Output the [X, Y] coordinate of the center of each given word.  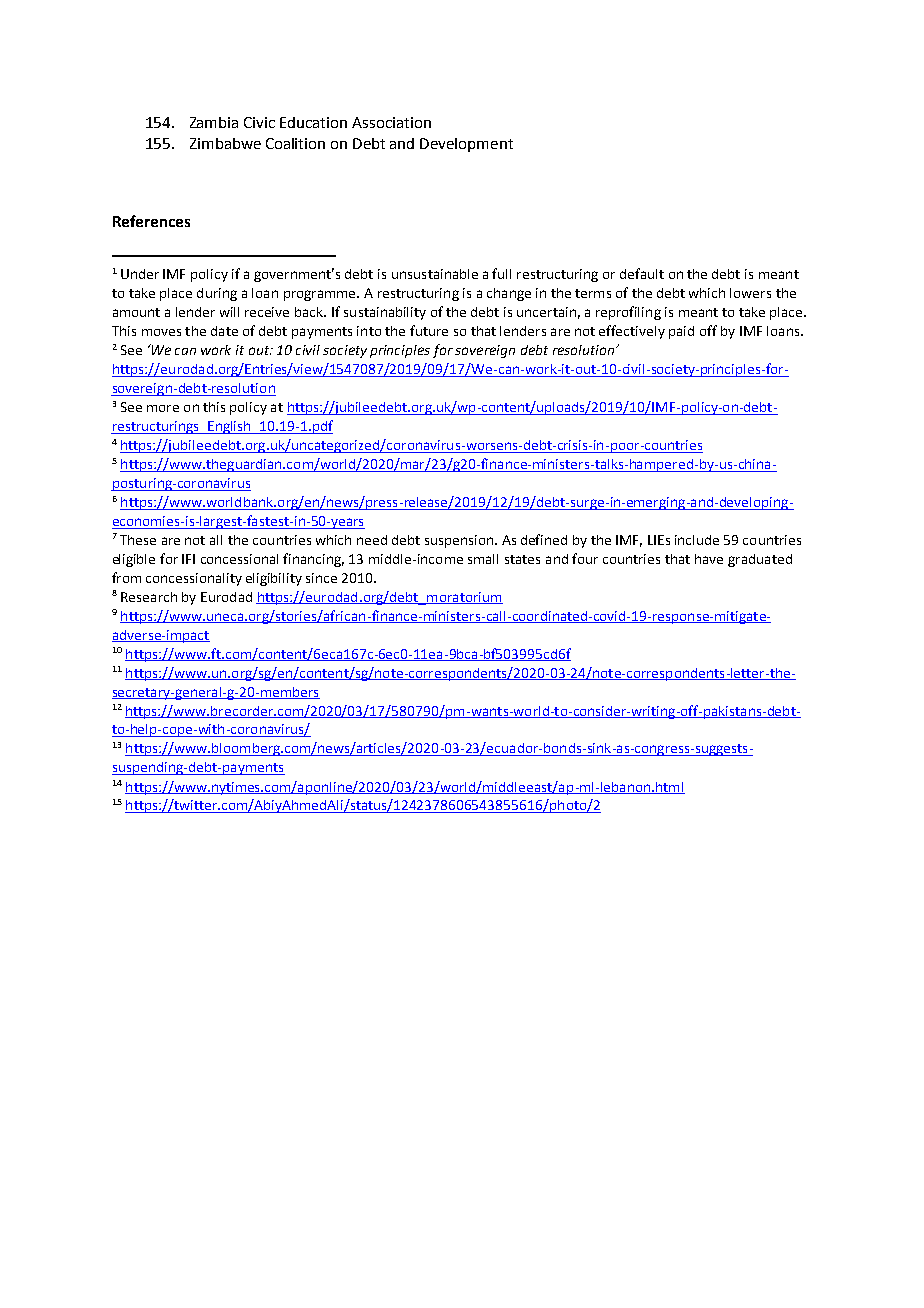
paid [681, 332]
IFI [188, 559]
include [697, 540]
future [429, 330]
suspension [460, 541]
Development [466, 145]
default [642, 273]
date [224, 331]
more [163, 408]
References [151, 221]
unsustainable [435, 274]
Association [391, 122]
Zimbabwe [225, 143]
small [483, 559]
